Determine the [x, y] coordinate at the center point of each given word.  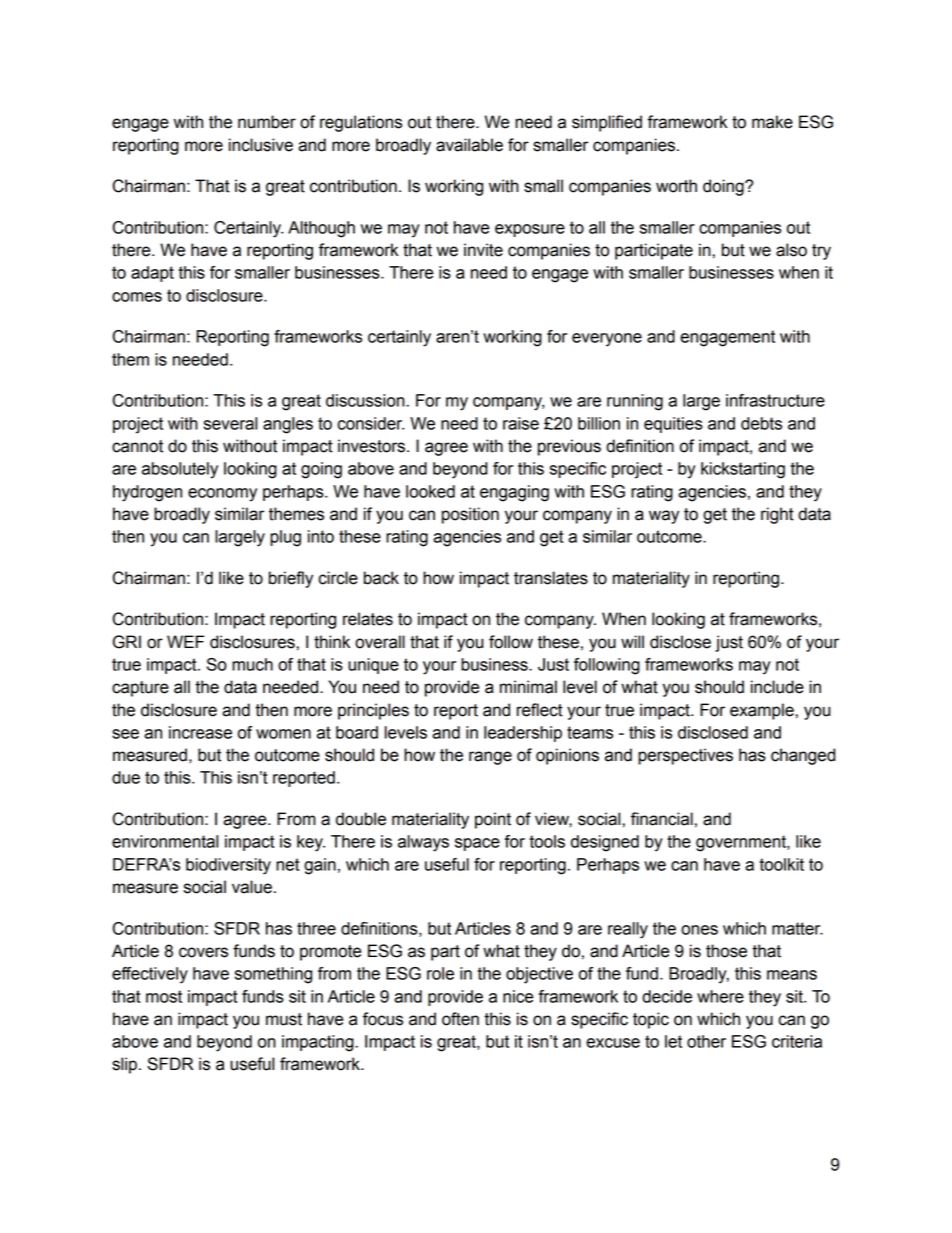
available [469, 145]
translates [551, 578]
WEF [186, 641]
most [164, 996]
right [777, 515]
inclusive [261, 145]
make [772, 122]
